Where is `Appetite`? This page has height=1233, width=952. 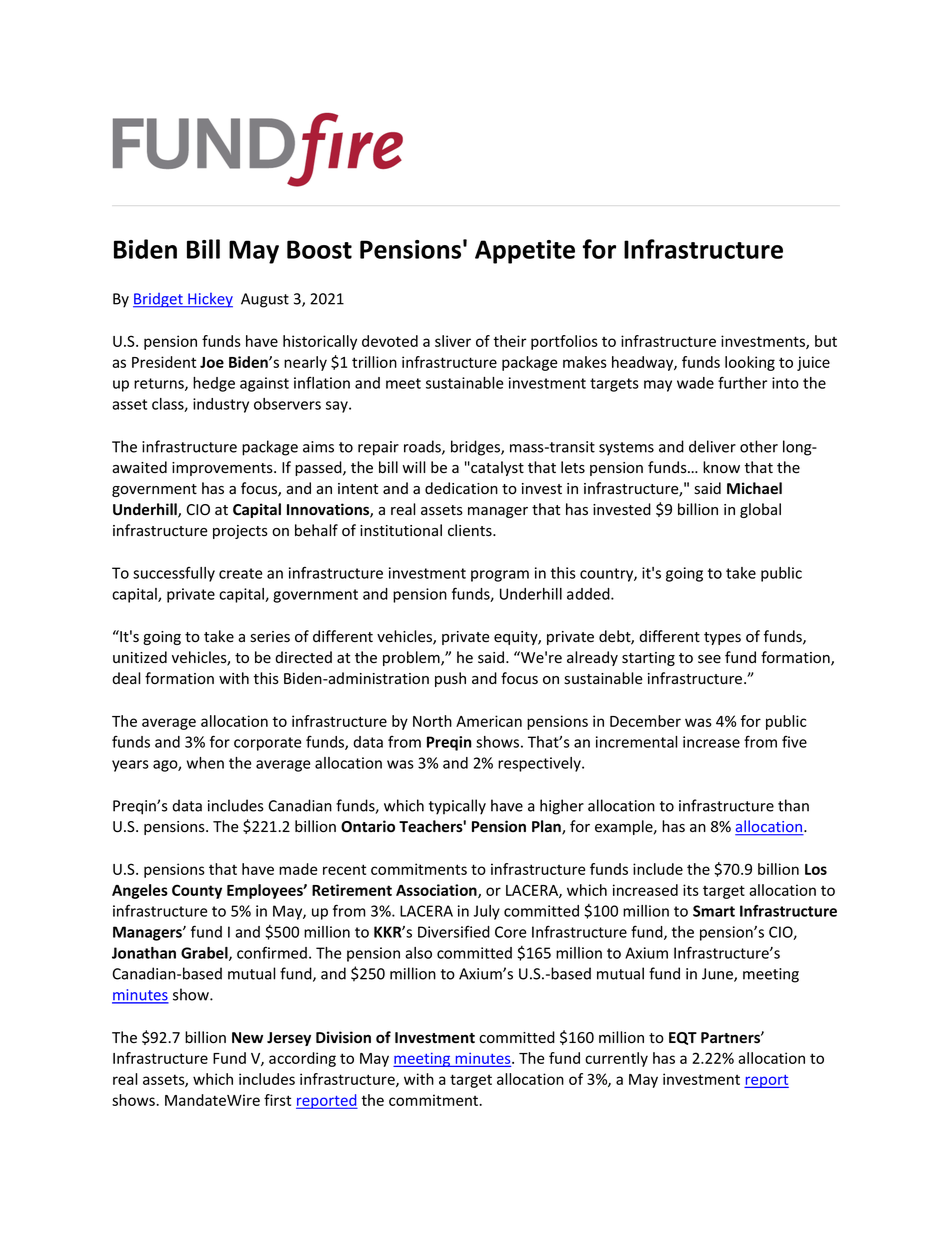 Appetite is located at coordinates (525, 252).
